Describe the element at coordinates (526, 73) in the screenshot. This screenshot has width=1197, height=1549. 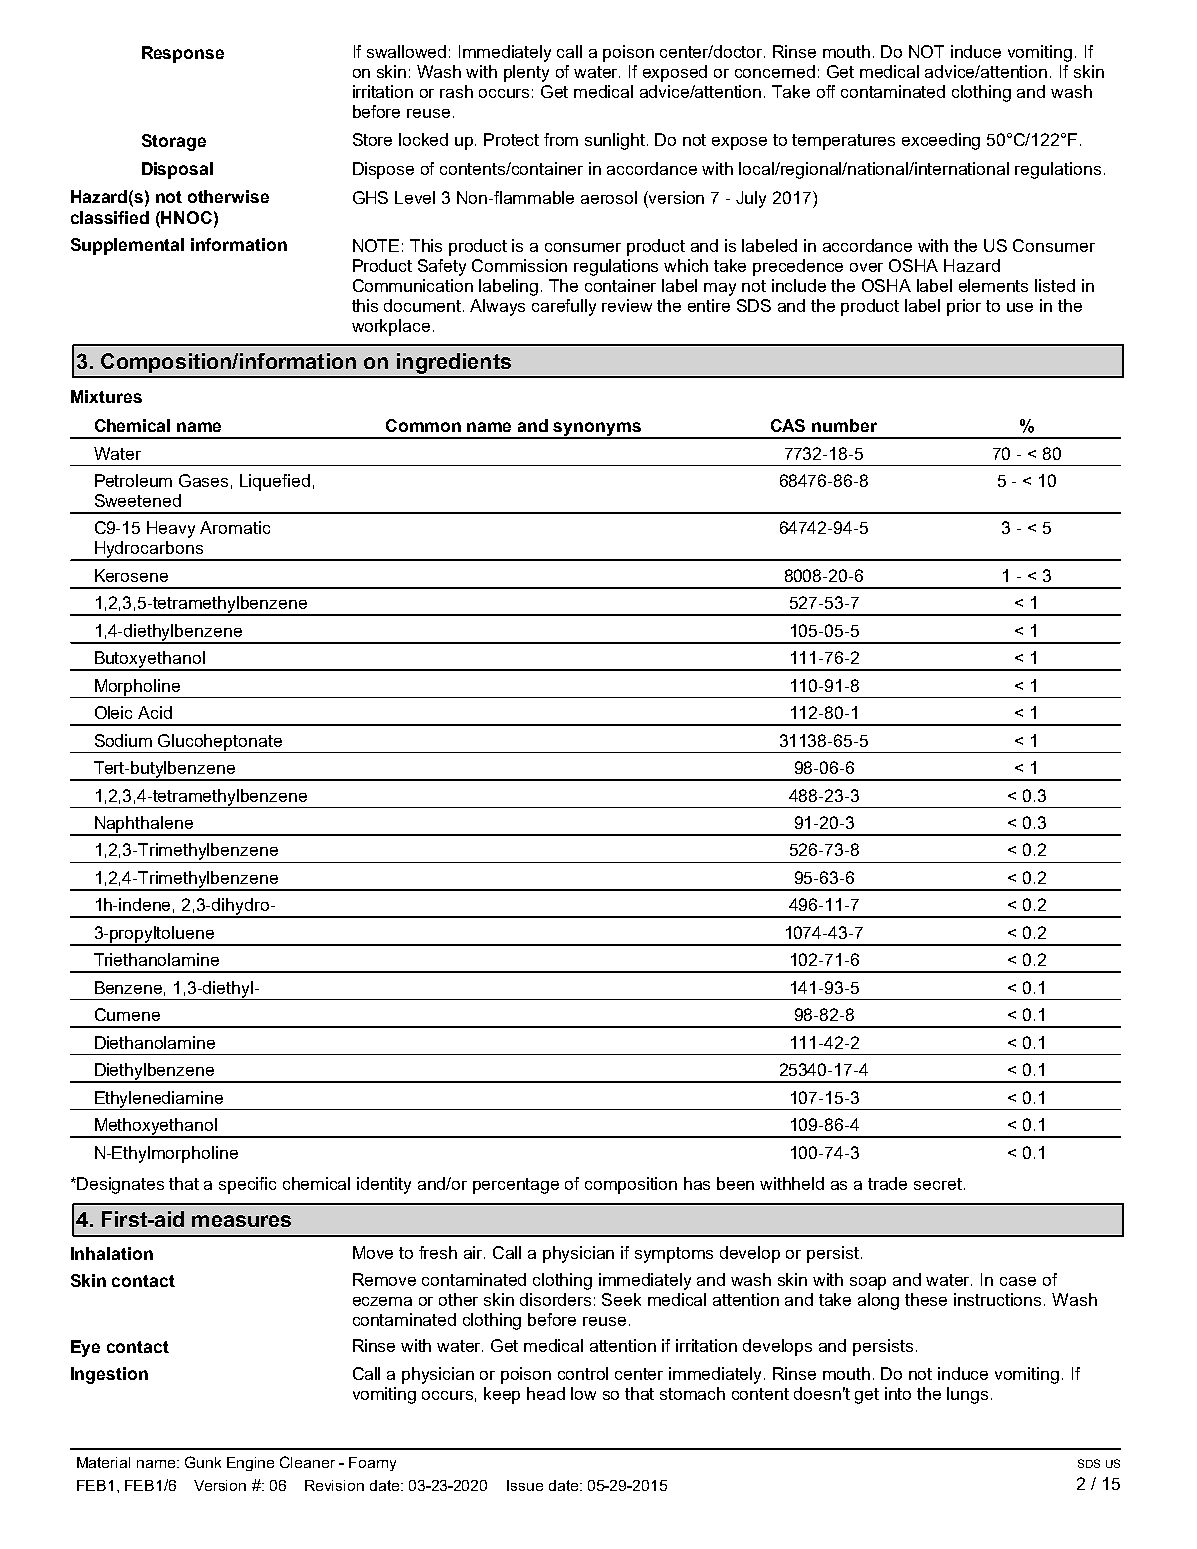
I see `plenty` at that location.
